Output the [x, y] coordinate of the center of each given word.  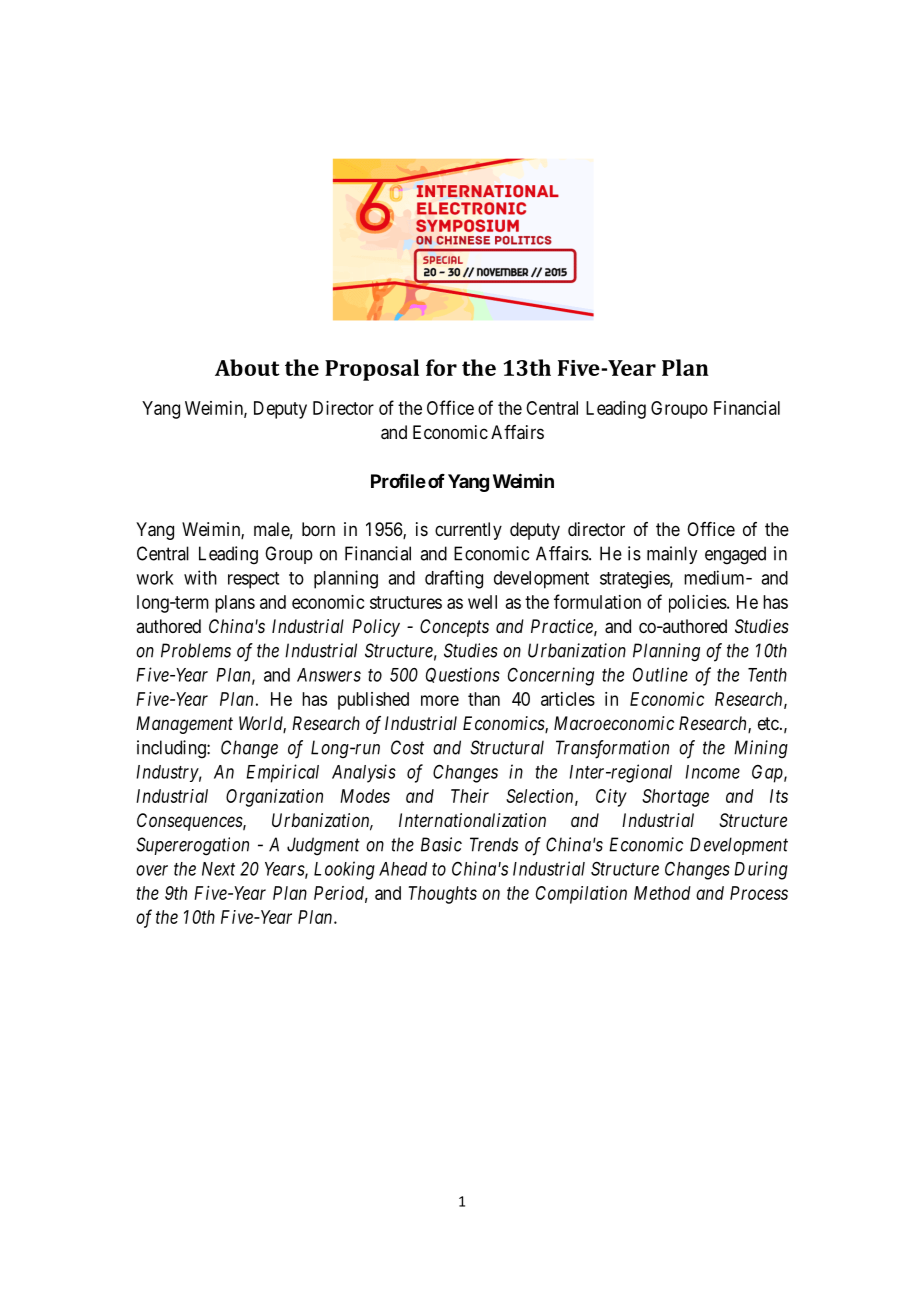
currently [468, 531]
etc [768, 723]
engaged [735, 555]
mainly [672, 555]
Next [218, 869]
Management [184, 725]
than [484, 699]
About [247, 367]
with [200, 577]
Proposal [372, 370]
